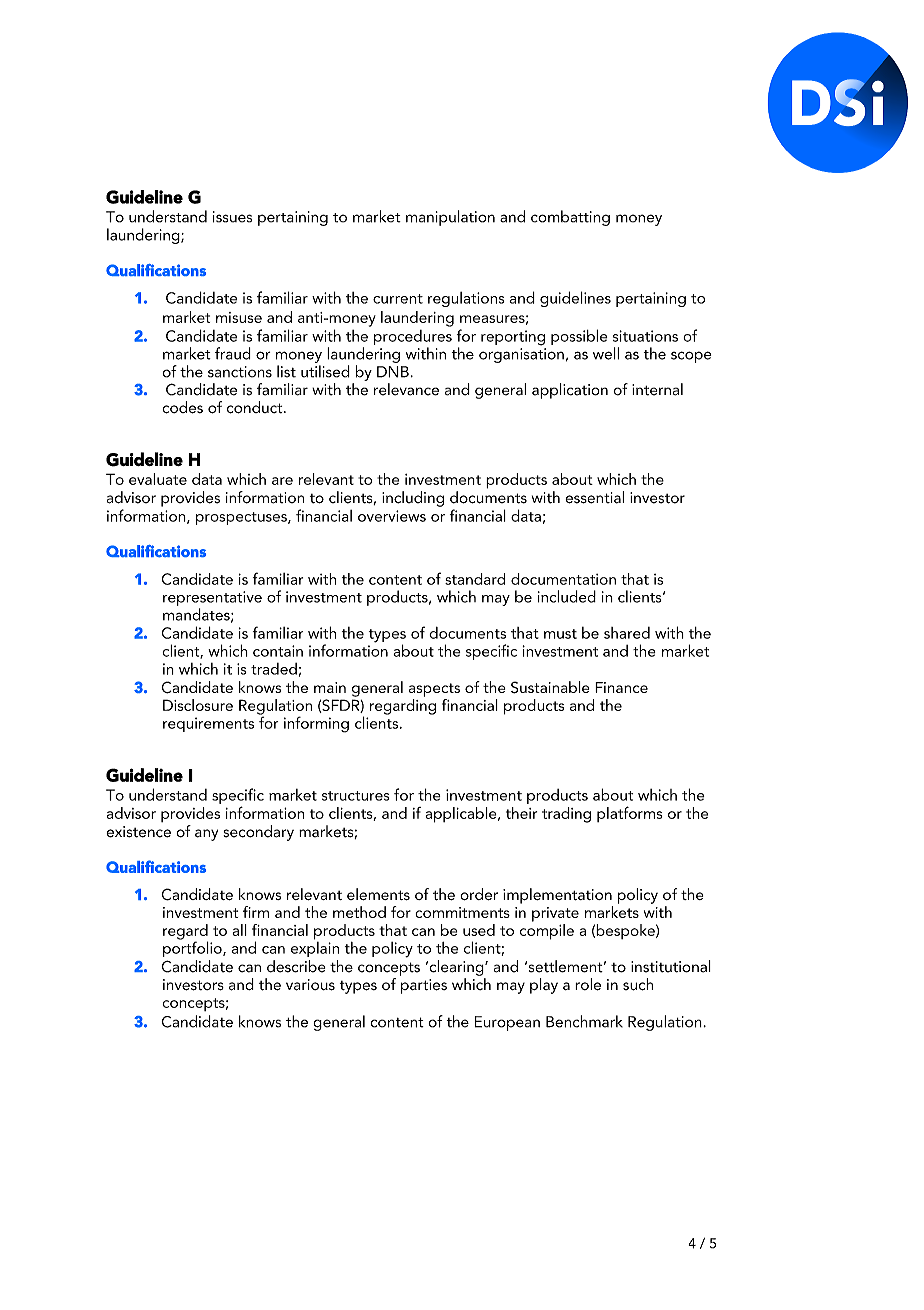  Describe the element at coordinates (212, 598) in the screenshot. I see `representative` at that location.
